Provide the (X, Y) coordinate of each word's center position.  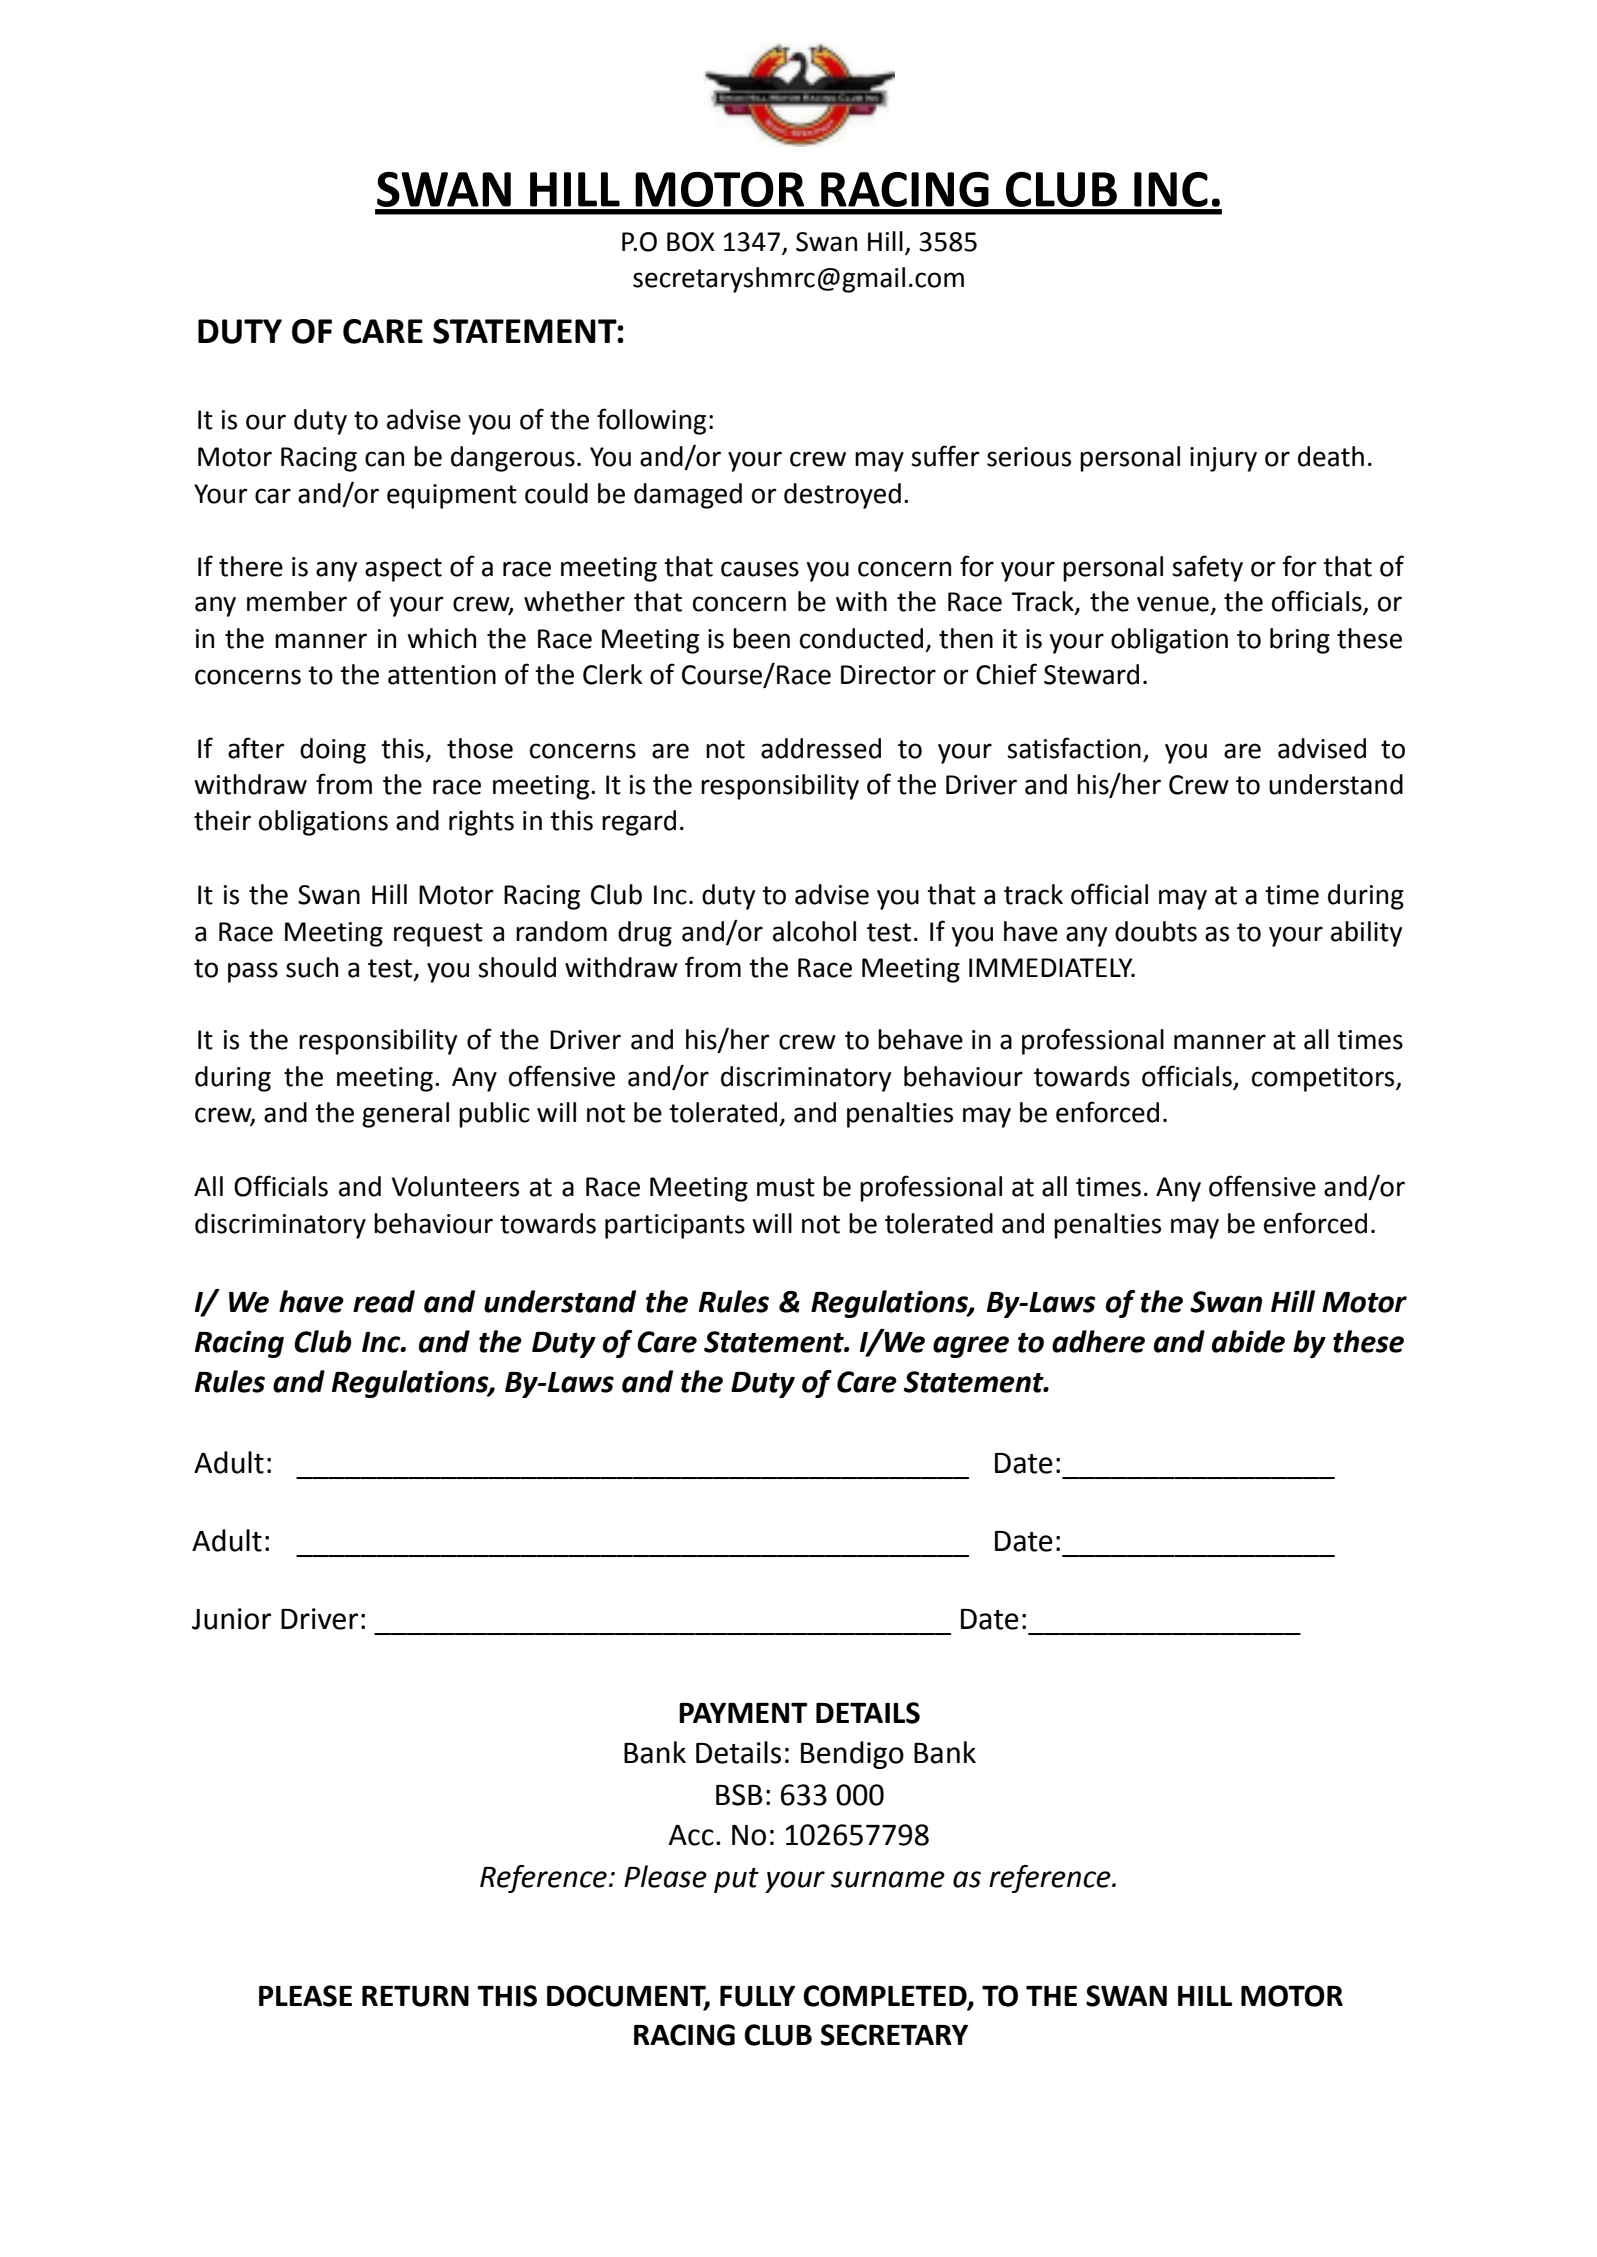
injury (1223, 459)
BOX (691, 242)
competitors (1324, 1079)
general (405, 1115)
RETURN (415, 1996)
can (384, 459)
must (786, 1187)
